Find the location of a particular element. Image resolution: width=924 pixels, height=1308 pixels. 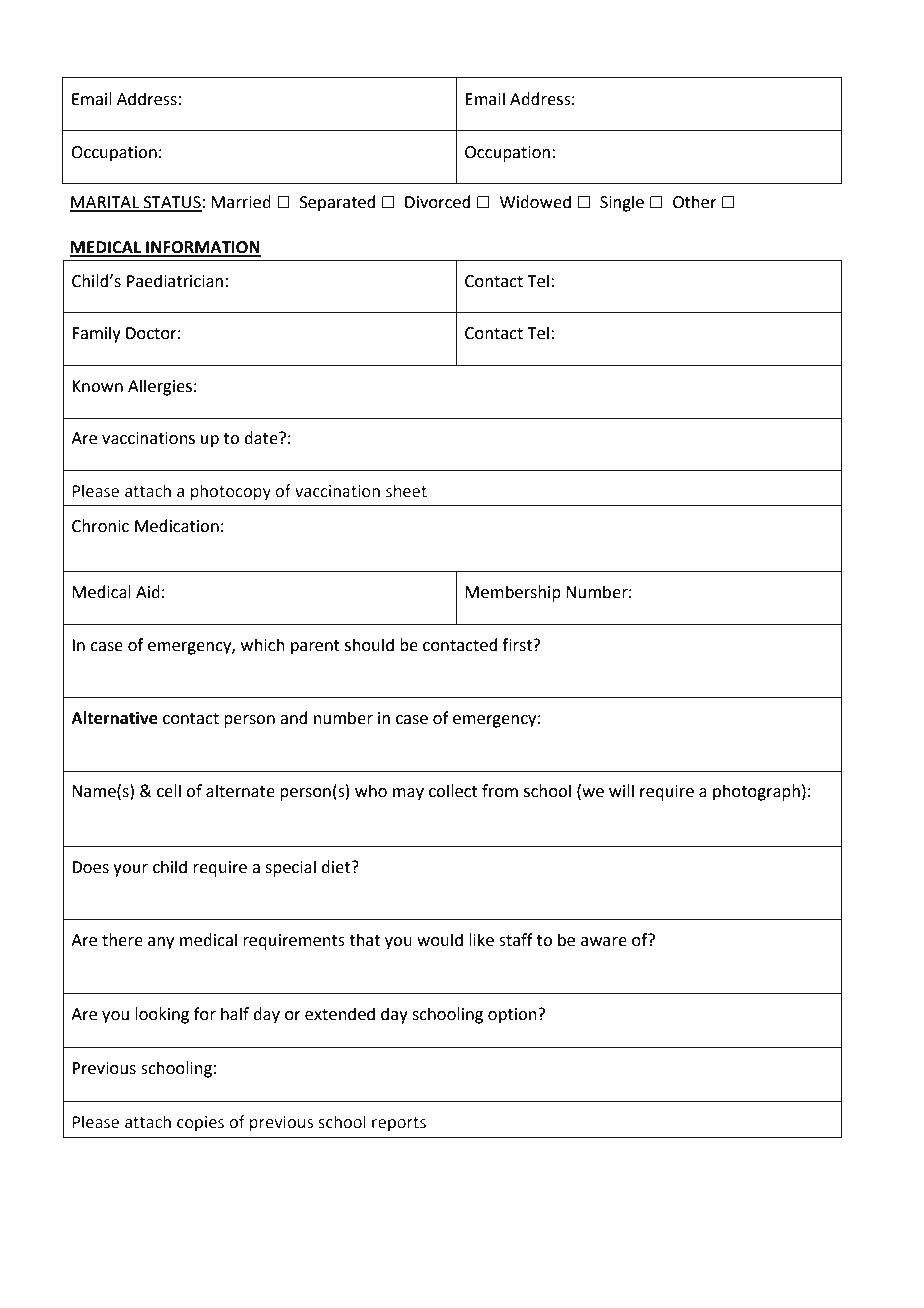

will is located at coordinates (621, 790).
